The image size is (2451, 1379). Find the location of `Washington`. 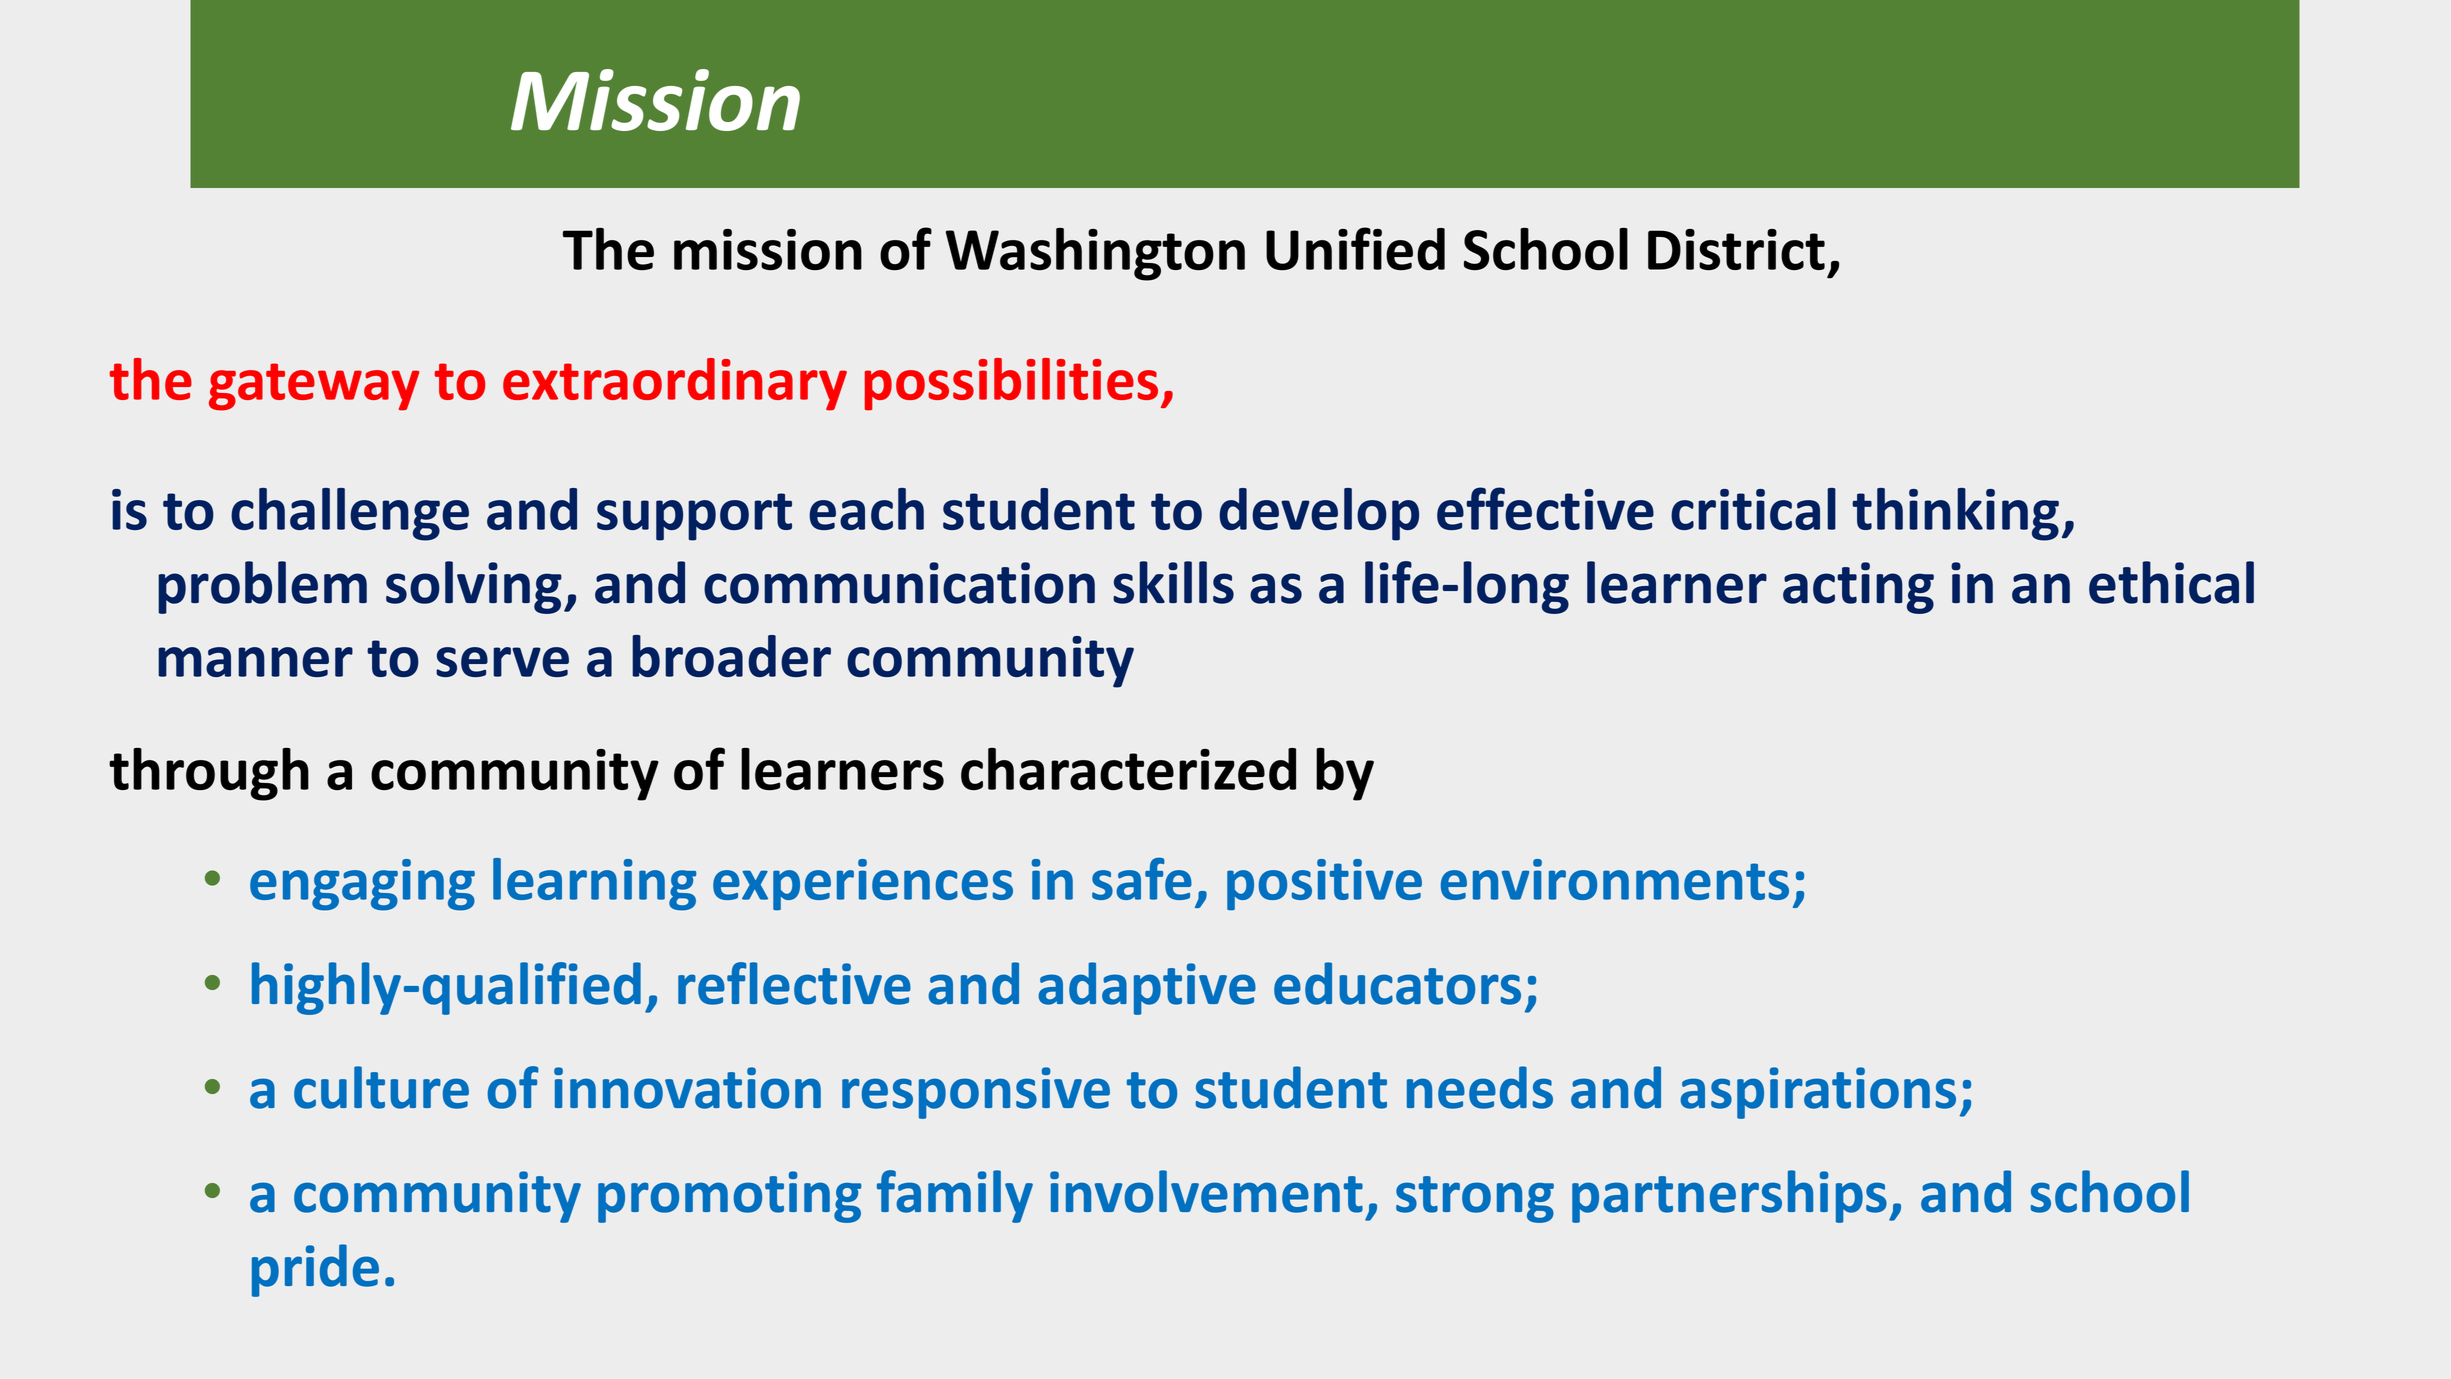

Washington is located at coordinates (1095, 254).
